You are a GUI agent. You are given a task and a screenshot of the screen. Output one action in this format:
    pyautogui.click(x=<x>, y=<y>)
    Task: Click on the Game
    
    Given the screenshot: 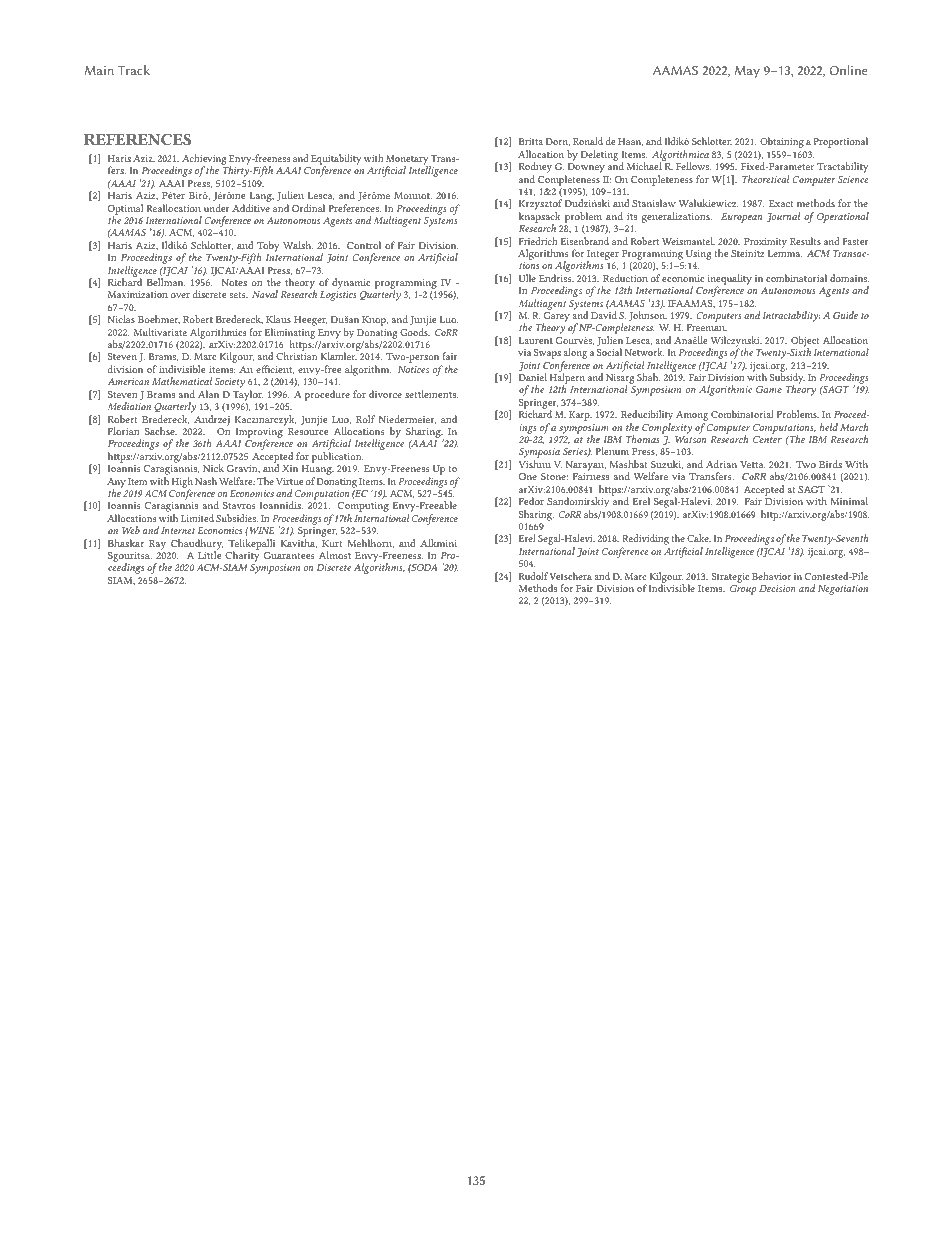 What is the action you would take?
    pyautogui.click(x=769, y=389)
